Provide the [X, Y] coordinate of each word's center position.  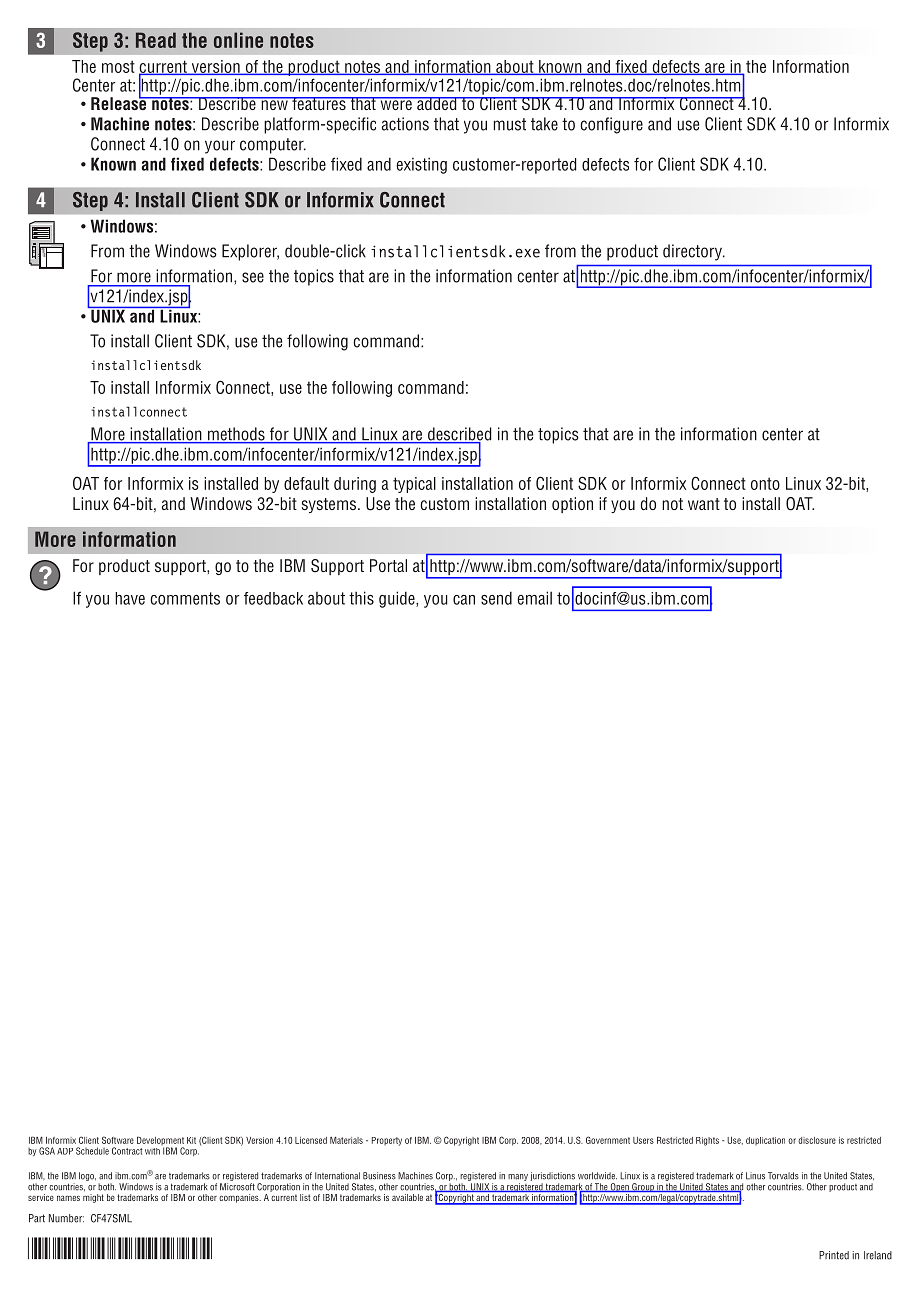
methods [236, 435]
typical [414, 485]
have [130, 598]
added [437, 103]
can [464, 600]
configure [611, 125]
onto [765, 483]
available [407, 1197]
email [534, 598]
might [93, 1198]
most [118, 66]
